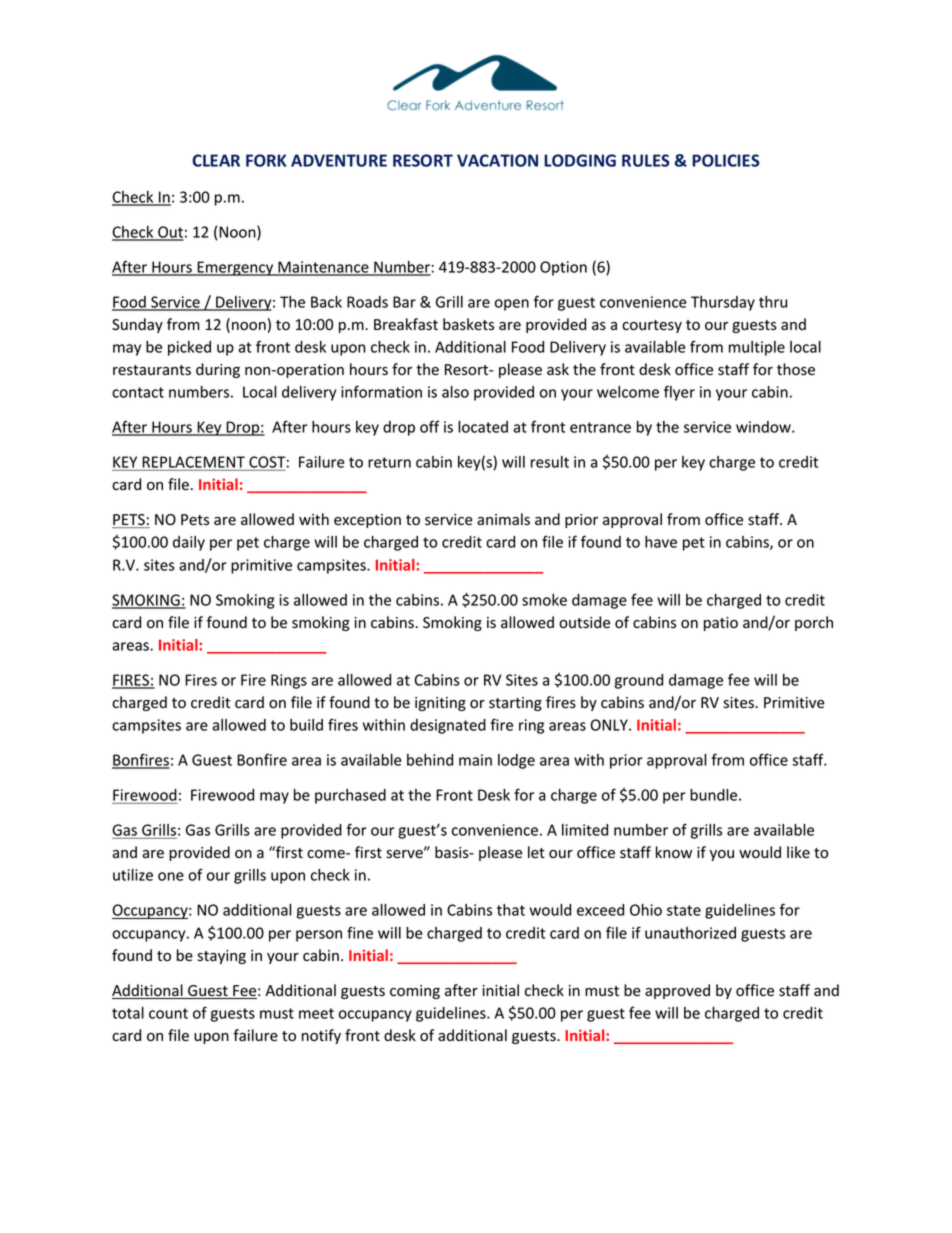 This page has width=952, height=1233. Describe the element at coordinates (415, 992) in the page. I see `coming` at that location.
